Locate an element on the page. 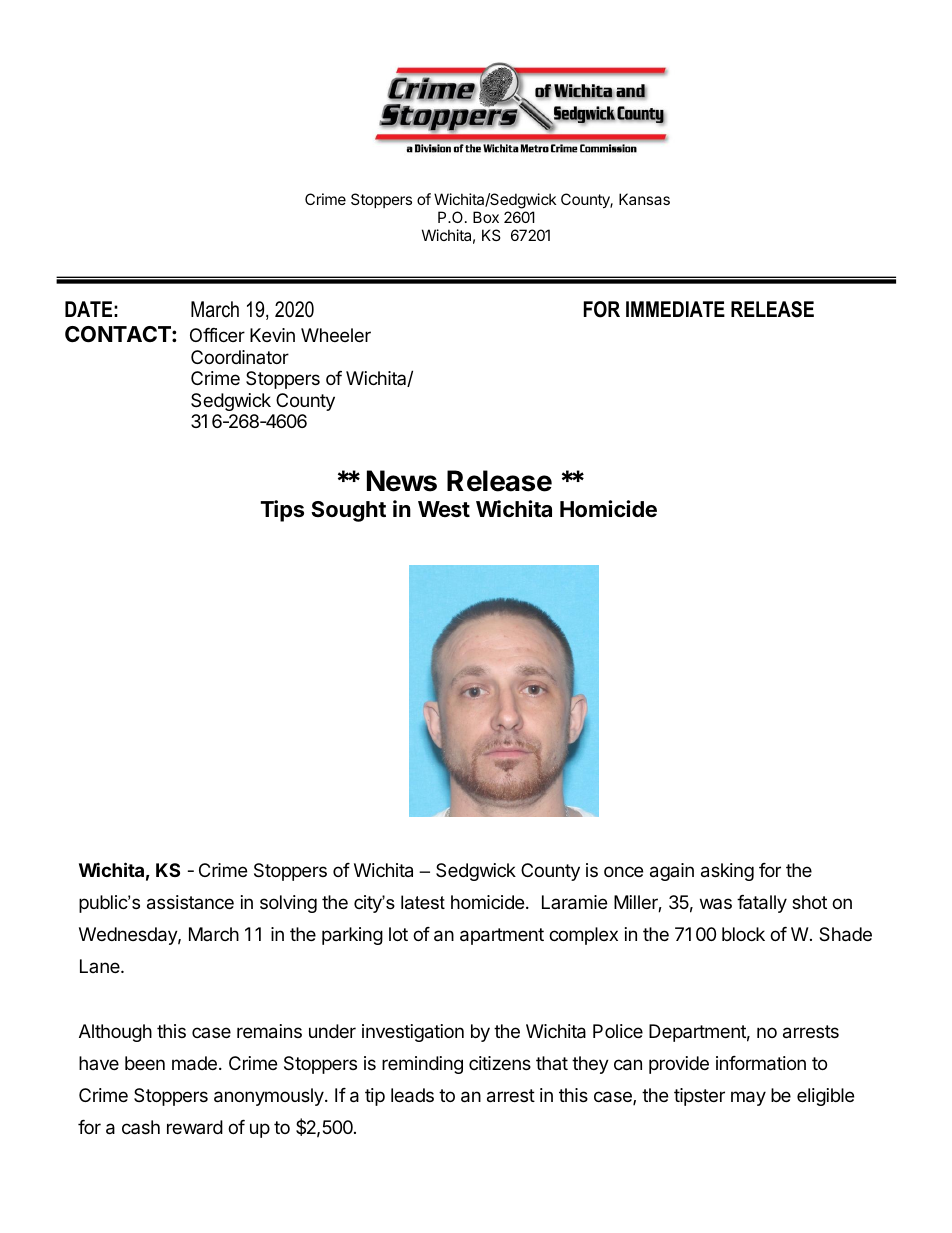 The width and height of the document is (952, 1233). West is located at coordinates (444, 509).
